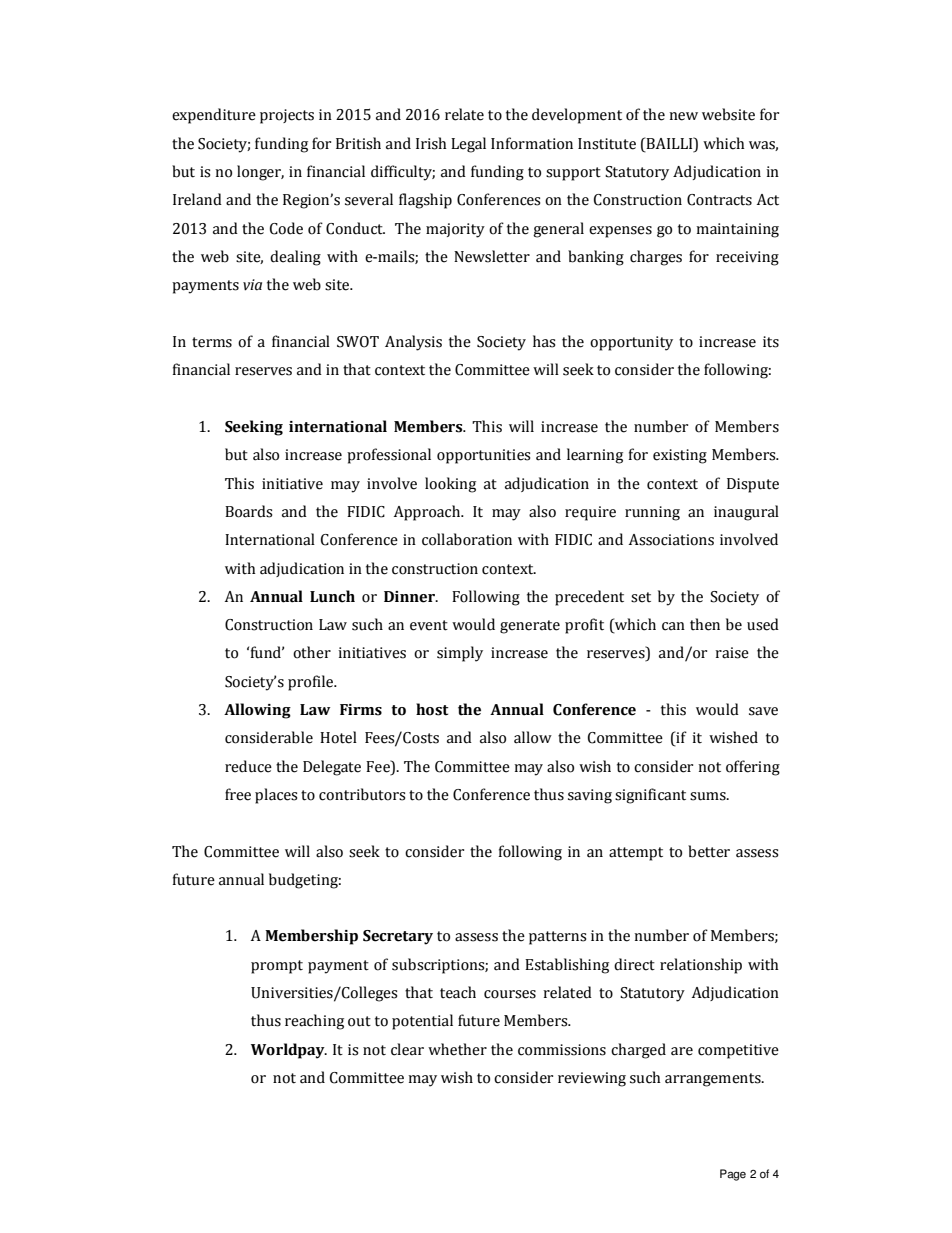  What do you see at coordinates (719, 200) in the document?
I see `Contracts` at bounding box center [719, 200].
